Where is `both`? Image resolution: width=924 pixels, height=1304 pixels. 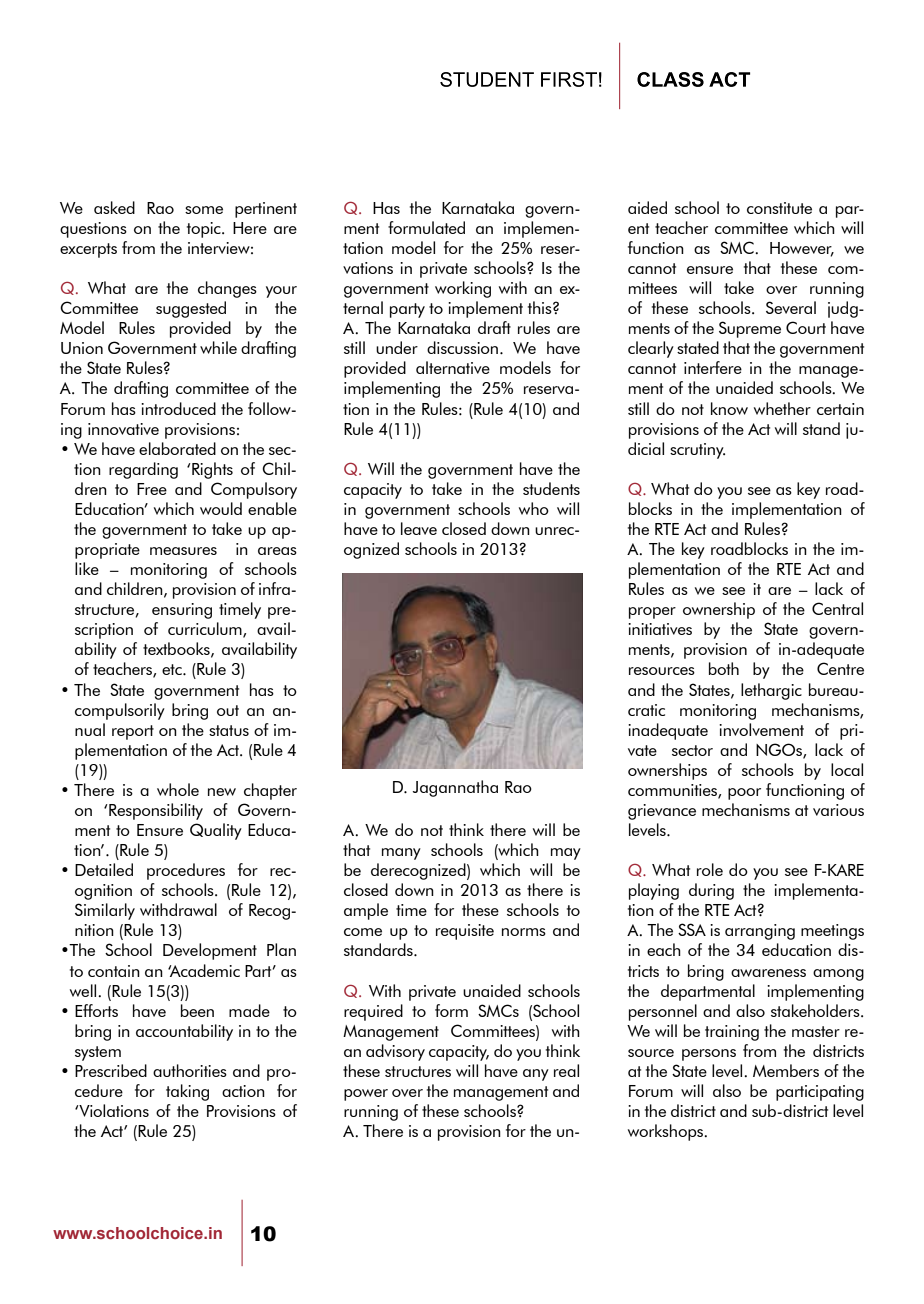
both is located at coordinates (724, 668).
